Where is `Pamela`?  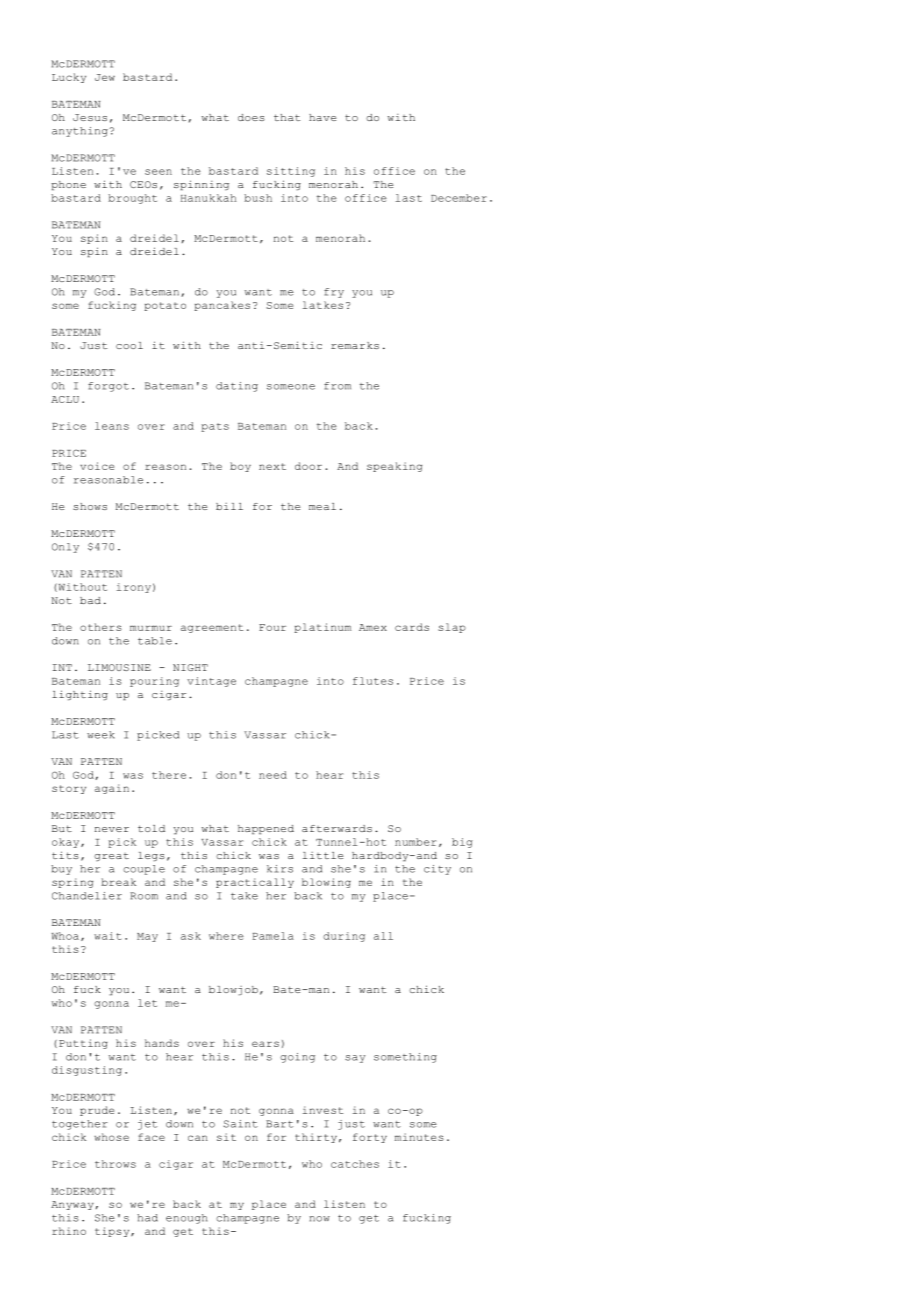 Pamela is located at coordinates (273, 936).
